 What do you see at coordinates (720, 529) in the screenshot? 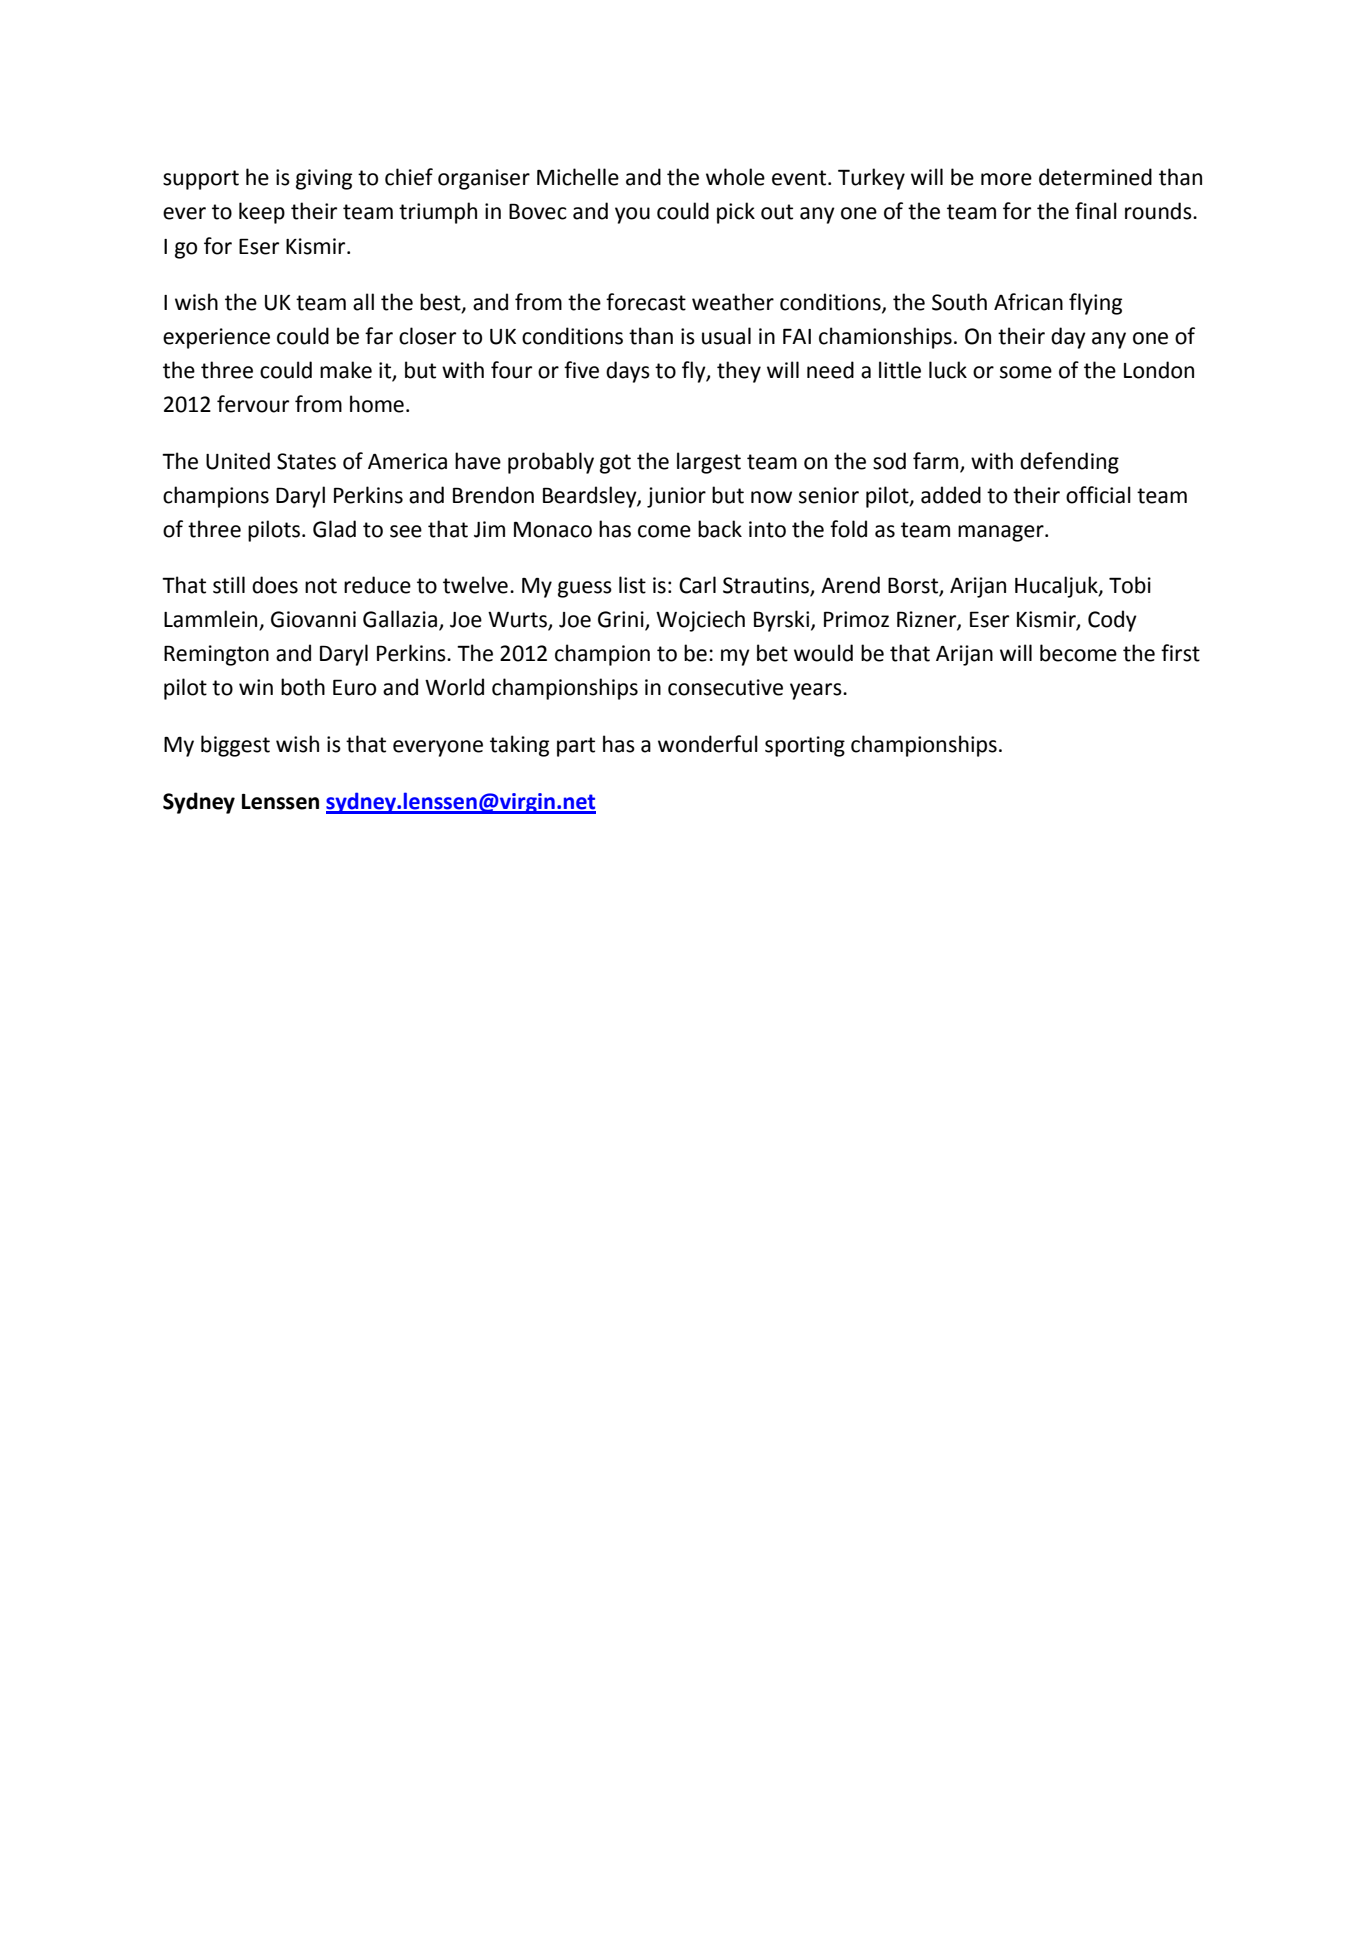
I see `back` at bounding box center [720, 529].
